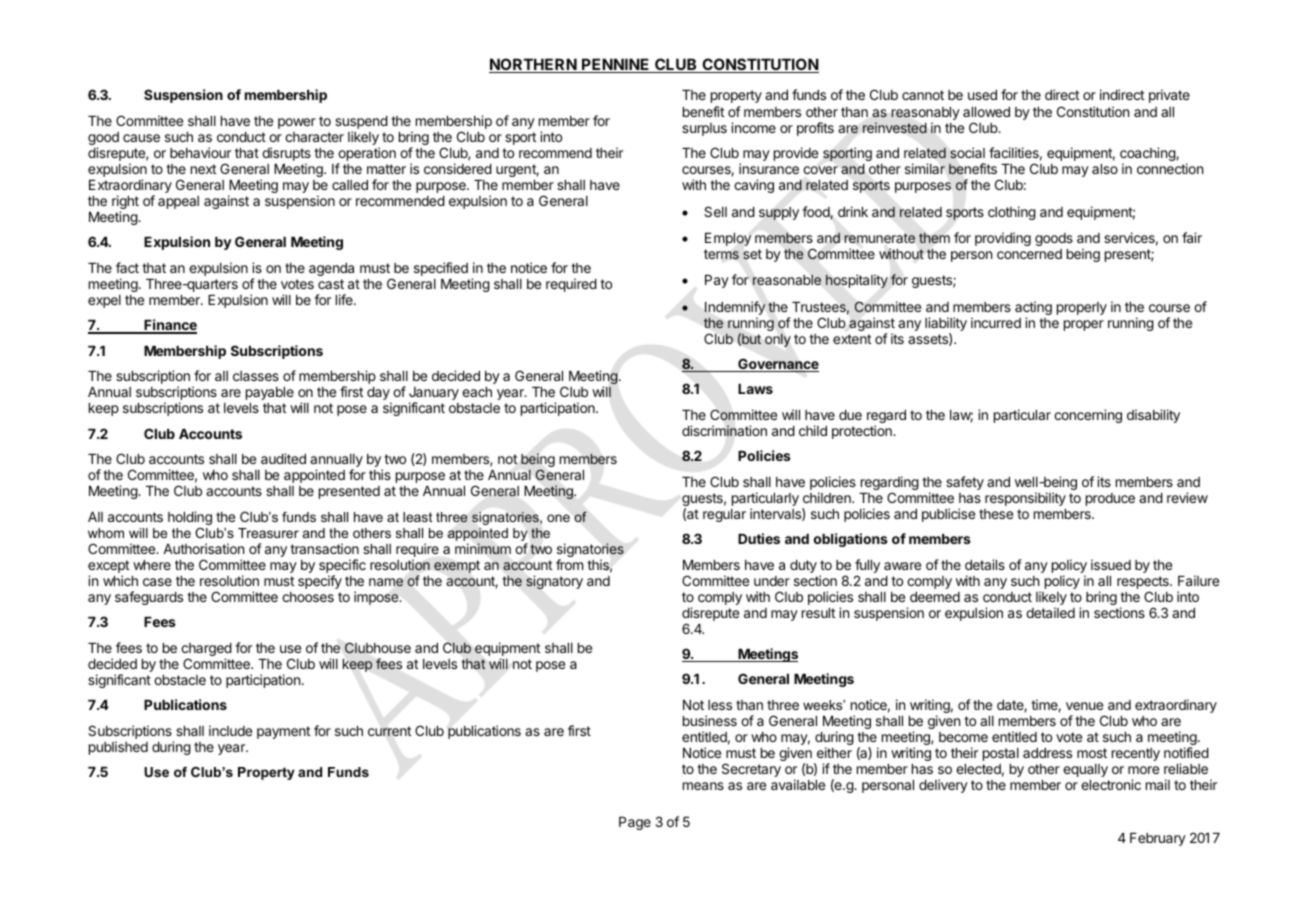 The image size is (1308, 924). Describe the element at coordinates (331, 269) in the screenshot. I see `agenda` at that location.
